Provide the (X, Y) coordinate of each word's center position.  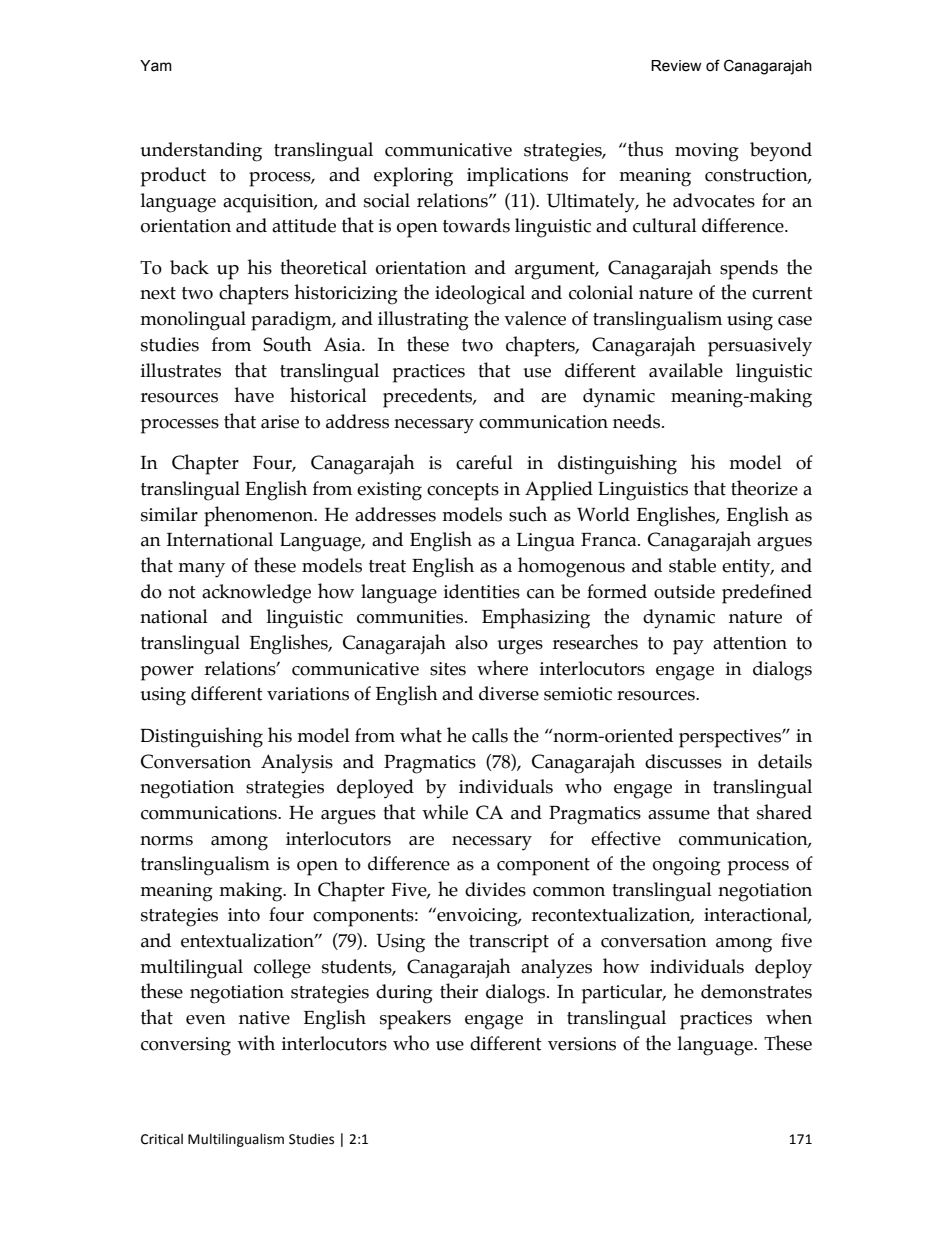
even (206, 1020)
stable (692, 565)
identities (481, 591)
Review (676, 66)
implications (517, 177)
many (201, 570)
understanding (201, 152)
